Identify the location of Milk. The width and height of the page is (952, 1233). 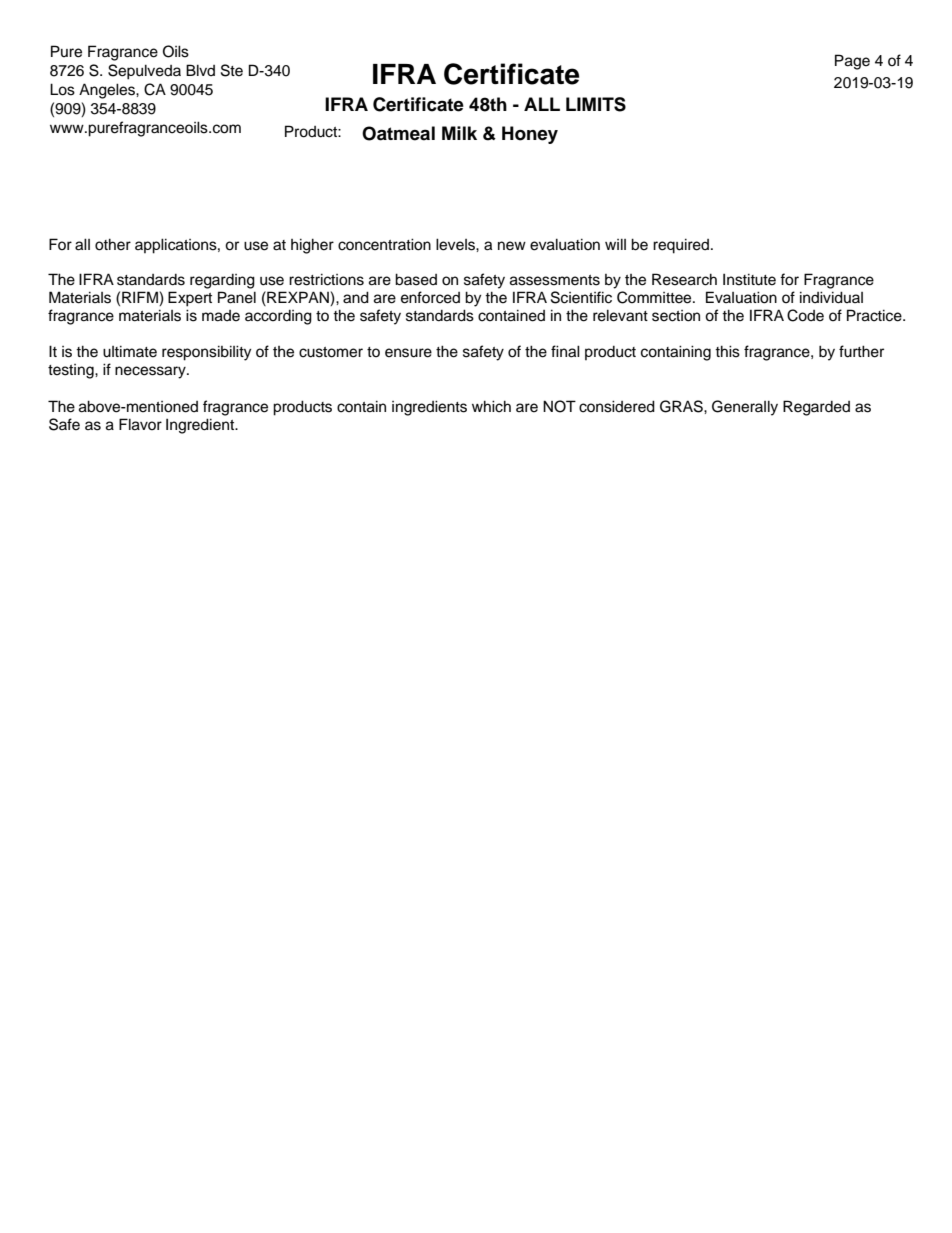
(459, 133).
